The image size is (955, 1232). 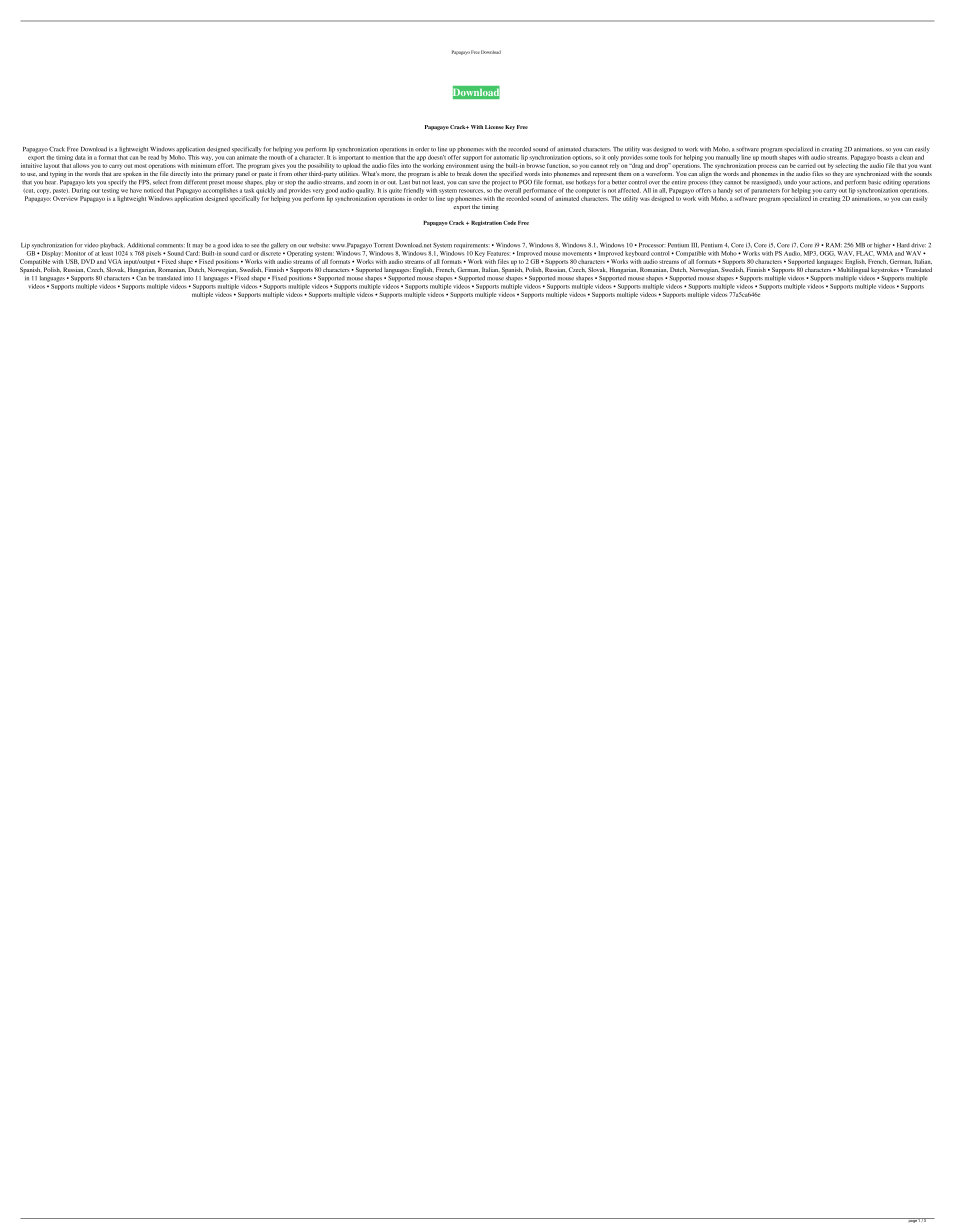 I want to click on environment, so click(x=462, y=165).
